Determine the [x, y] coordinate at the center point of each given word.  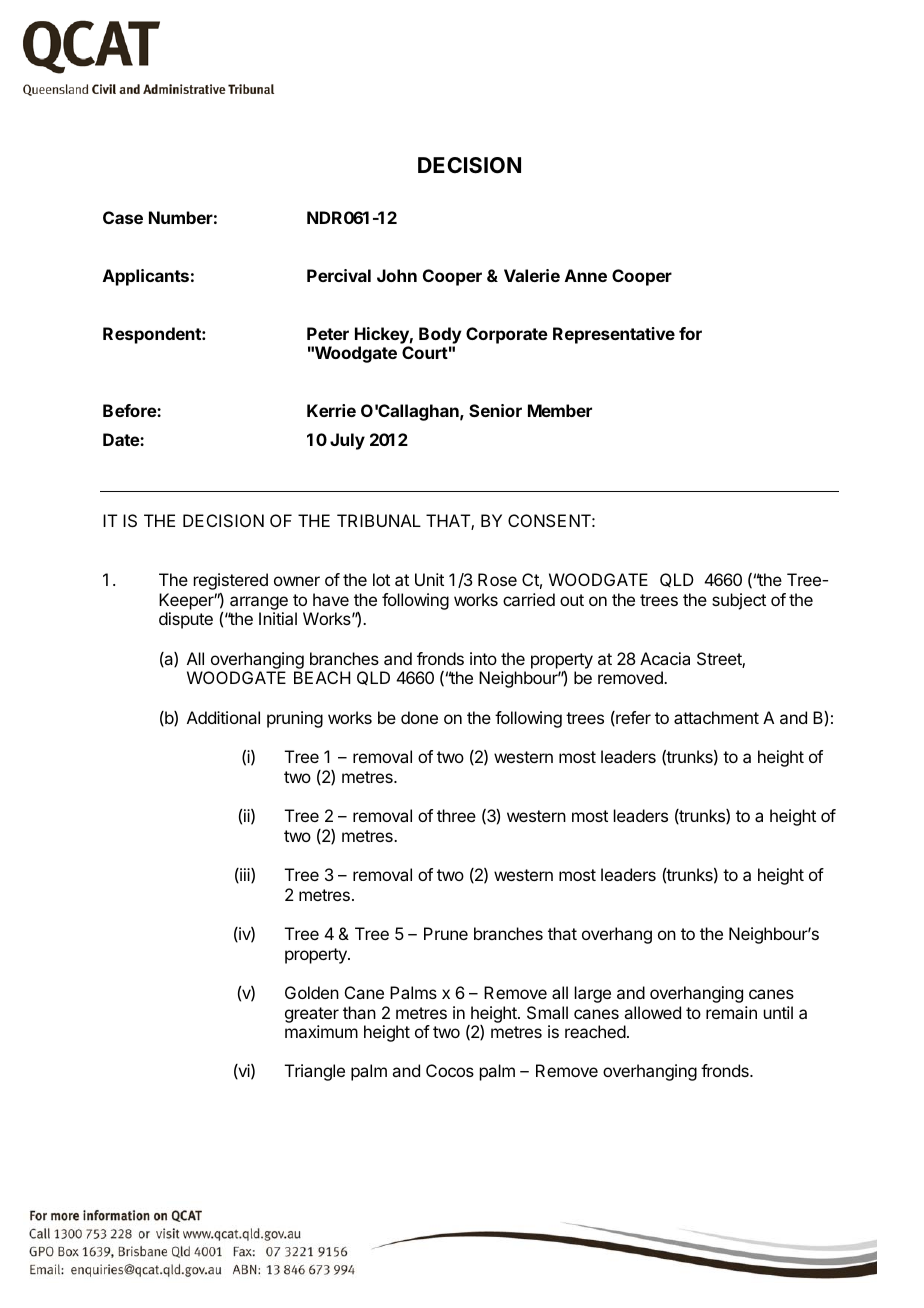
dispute [186, 620]
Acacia [665, 658]
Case [123, 217]
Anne [586, 275]
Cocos [450, 1070]
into [483, 658]
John [397, 275]
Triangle [315, 1072]
